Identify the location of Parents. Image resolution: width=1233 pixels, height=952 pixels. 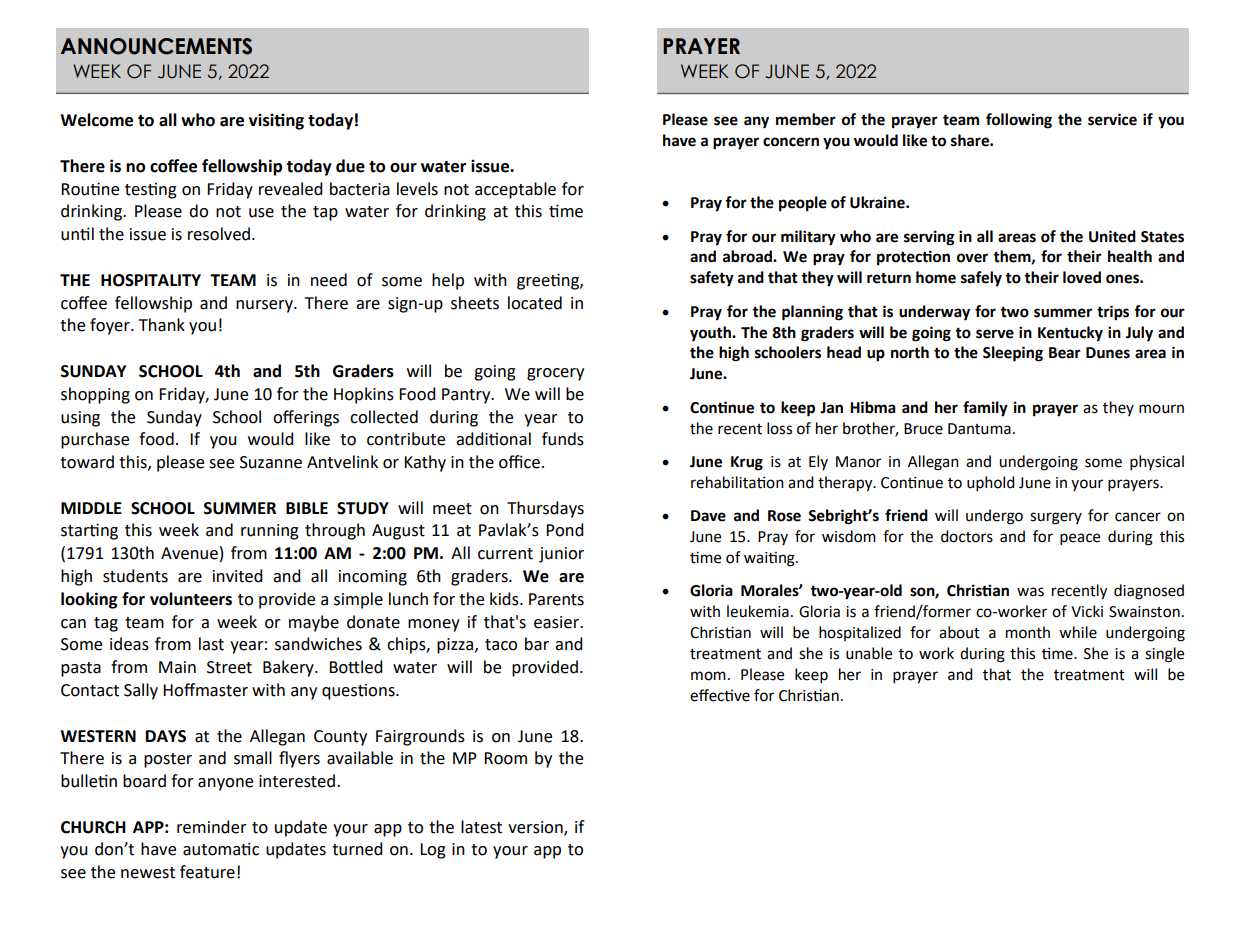
(556, 599).
